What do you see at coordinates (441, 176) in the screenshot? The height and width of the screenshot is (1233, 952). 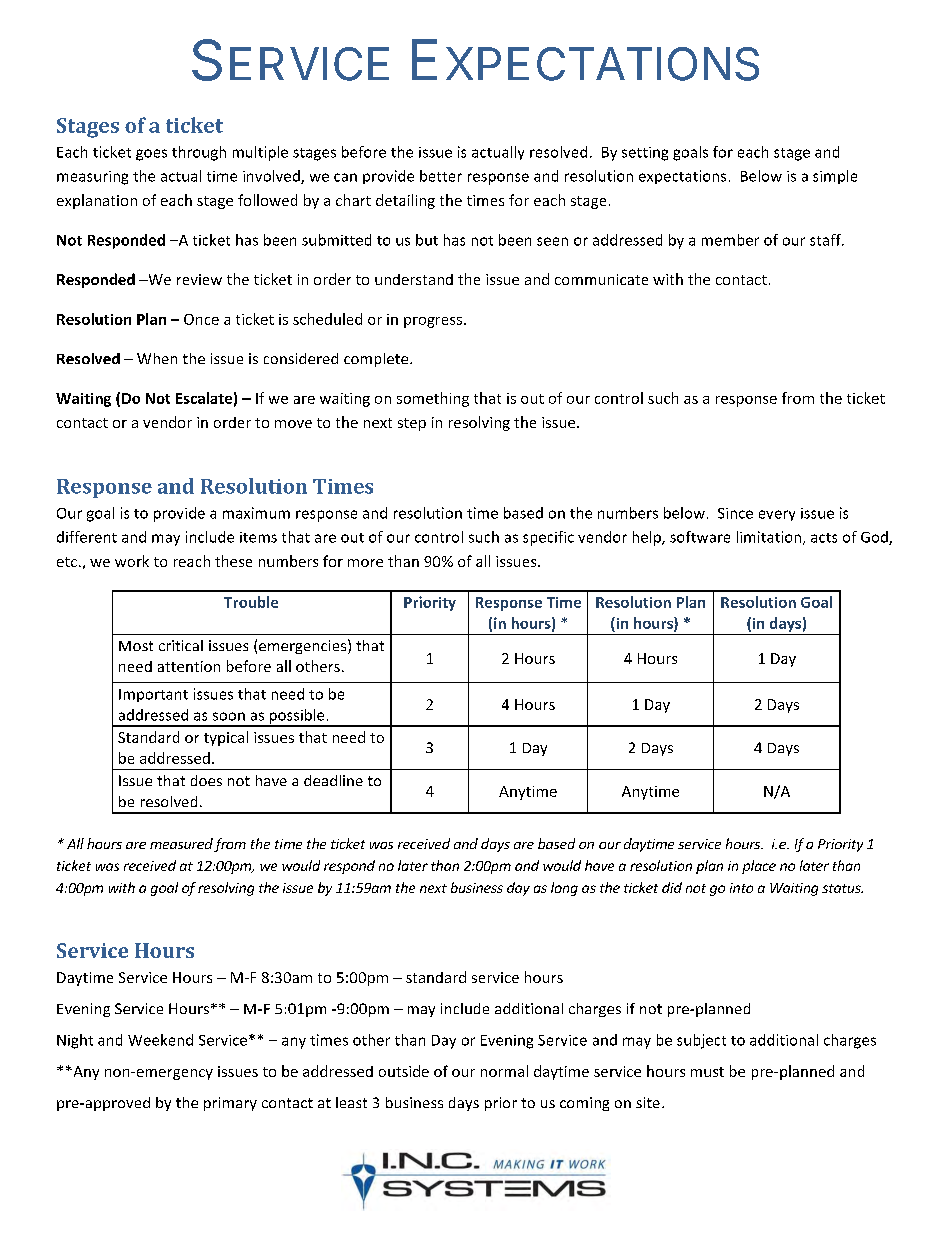 I see `better` at bounding box center [441, 176].
